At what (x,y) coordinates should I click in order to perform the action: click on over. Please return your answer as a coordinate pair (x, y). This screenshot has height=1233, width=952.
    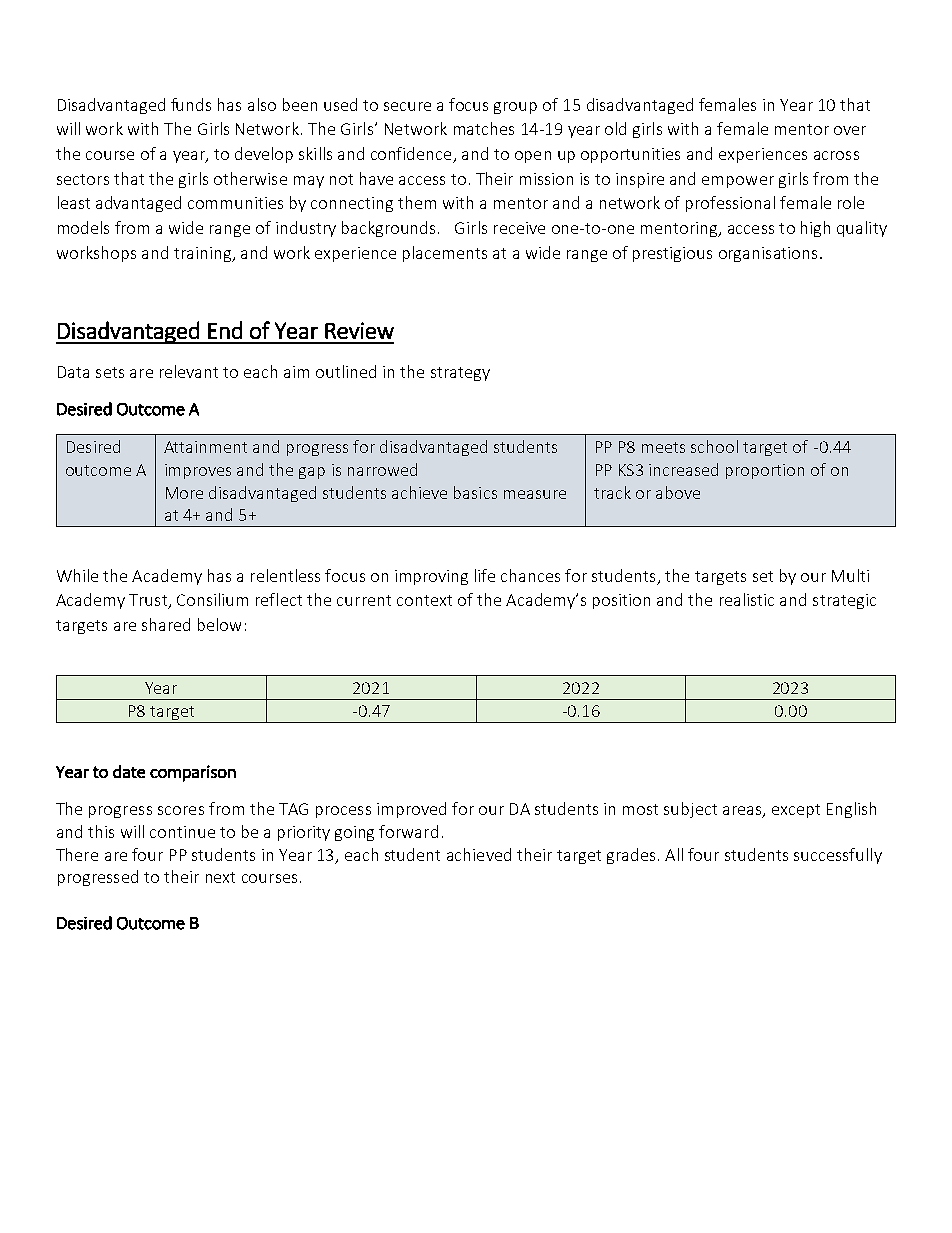
    Looking at the image, I should click on (850, 130).
